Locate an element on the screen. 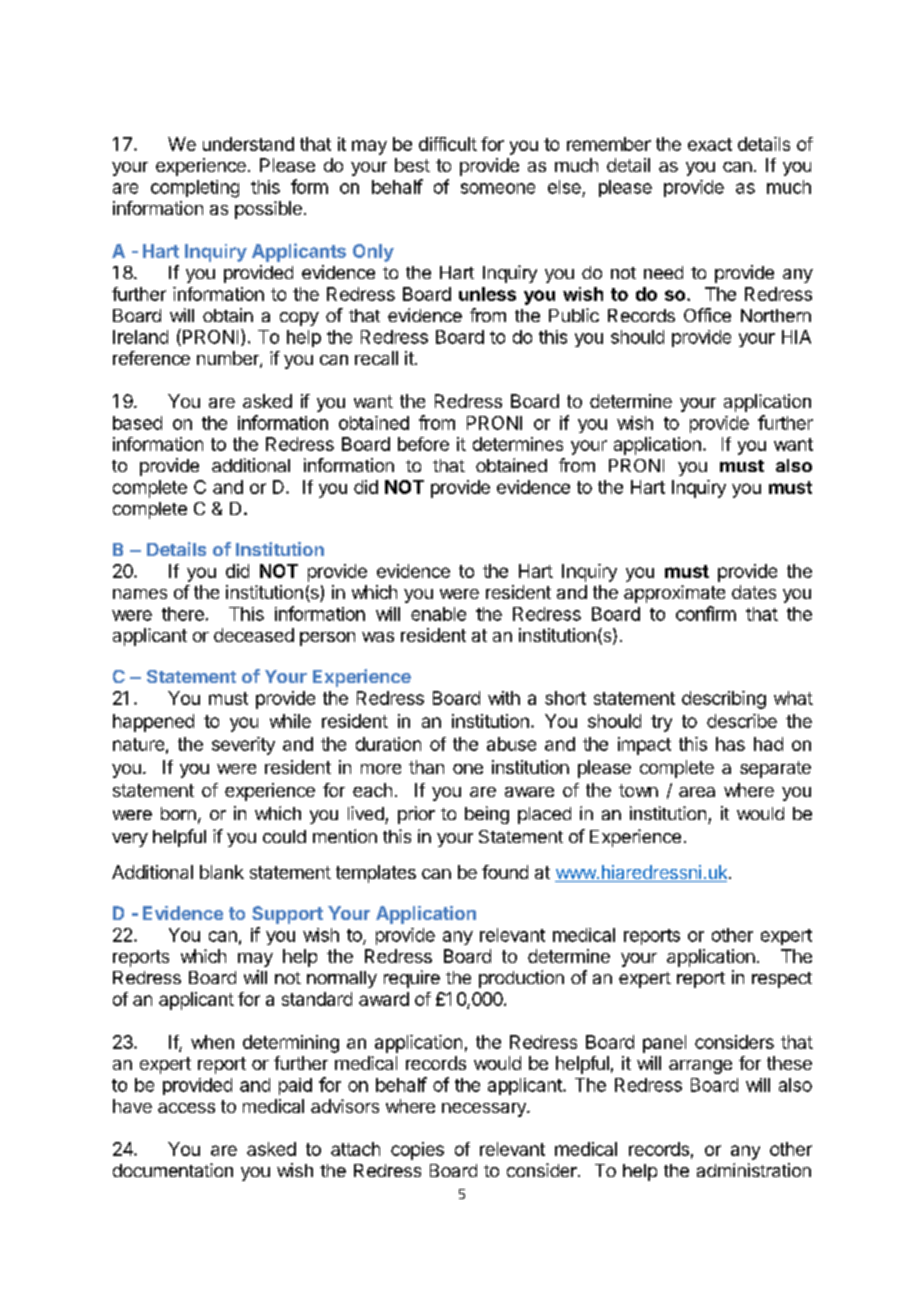  completing is located at coordinates (195, 189).
